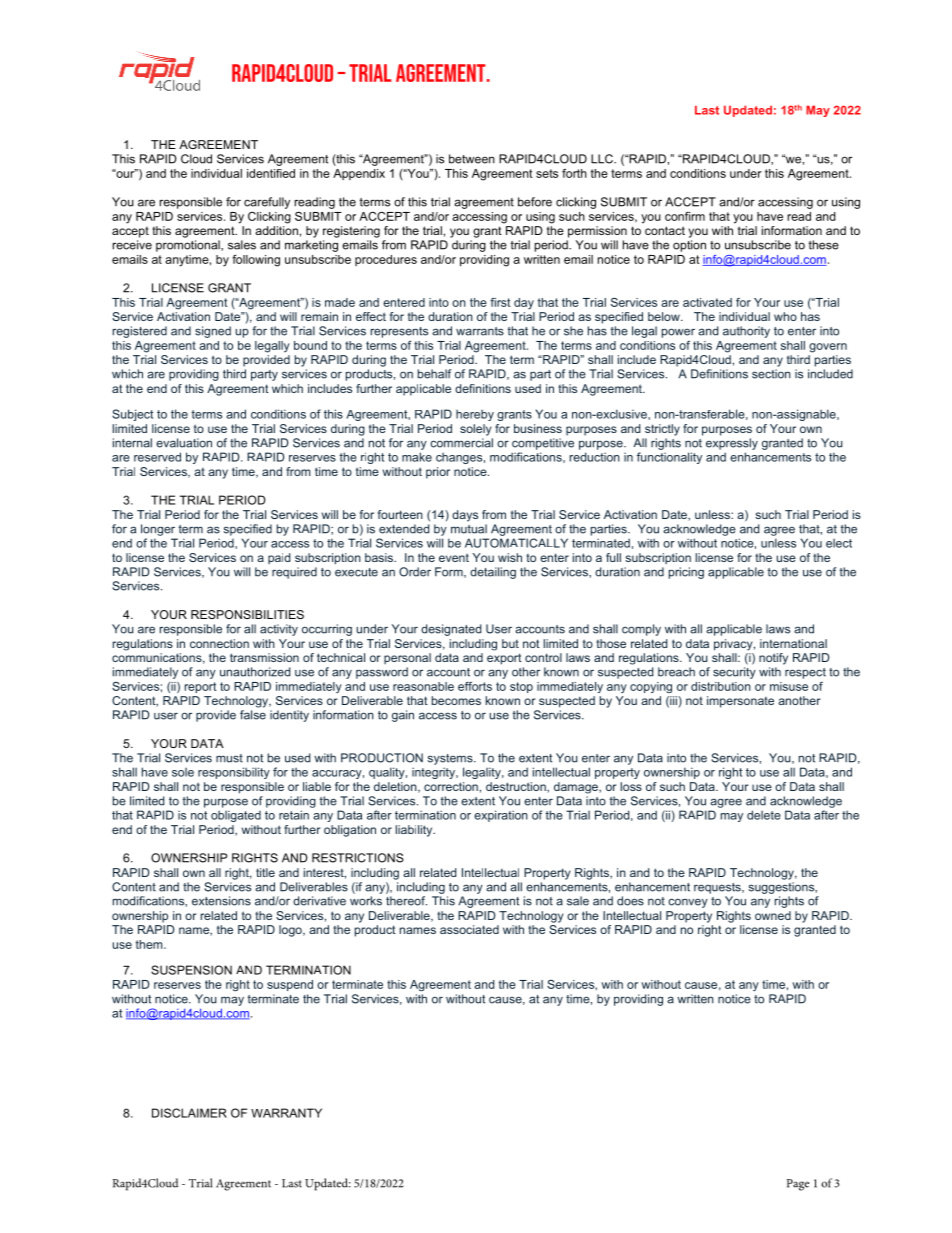  What do you see at coordinates (255, 672) in the screenshot?
I see `unauthorized` at bounding box center [255, 672].
